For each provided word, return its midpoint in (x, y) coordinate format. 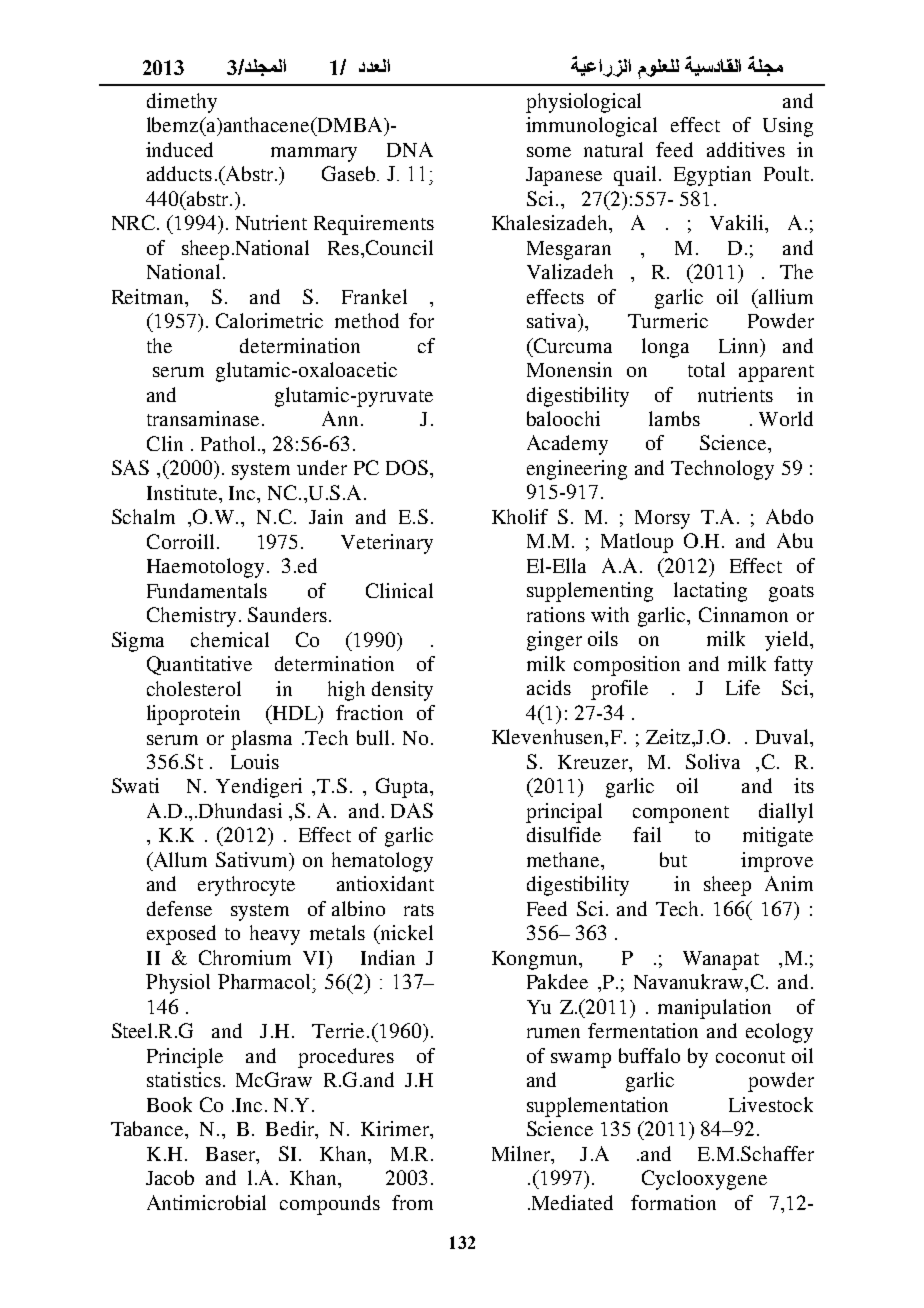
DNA (410, 149)
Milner (522, 1153)
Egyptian (712, 176)
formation (673, 1202)
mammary (314, 154)
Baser (232, 1155)
